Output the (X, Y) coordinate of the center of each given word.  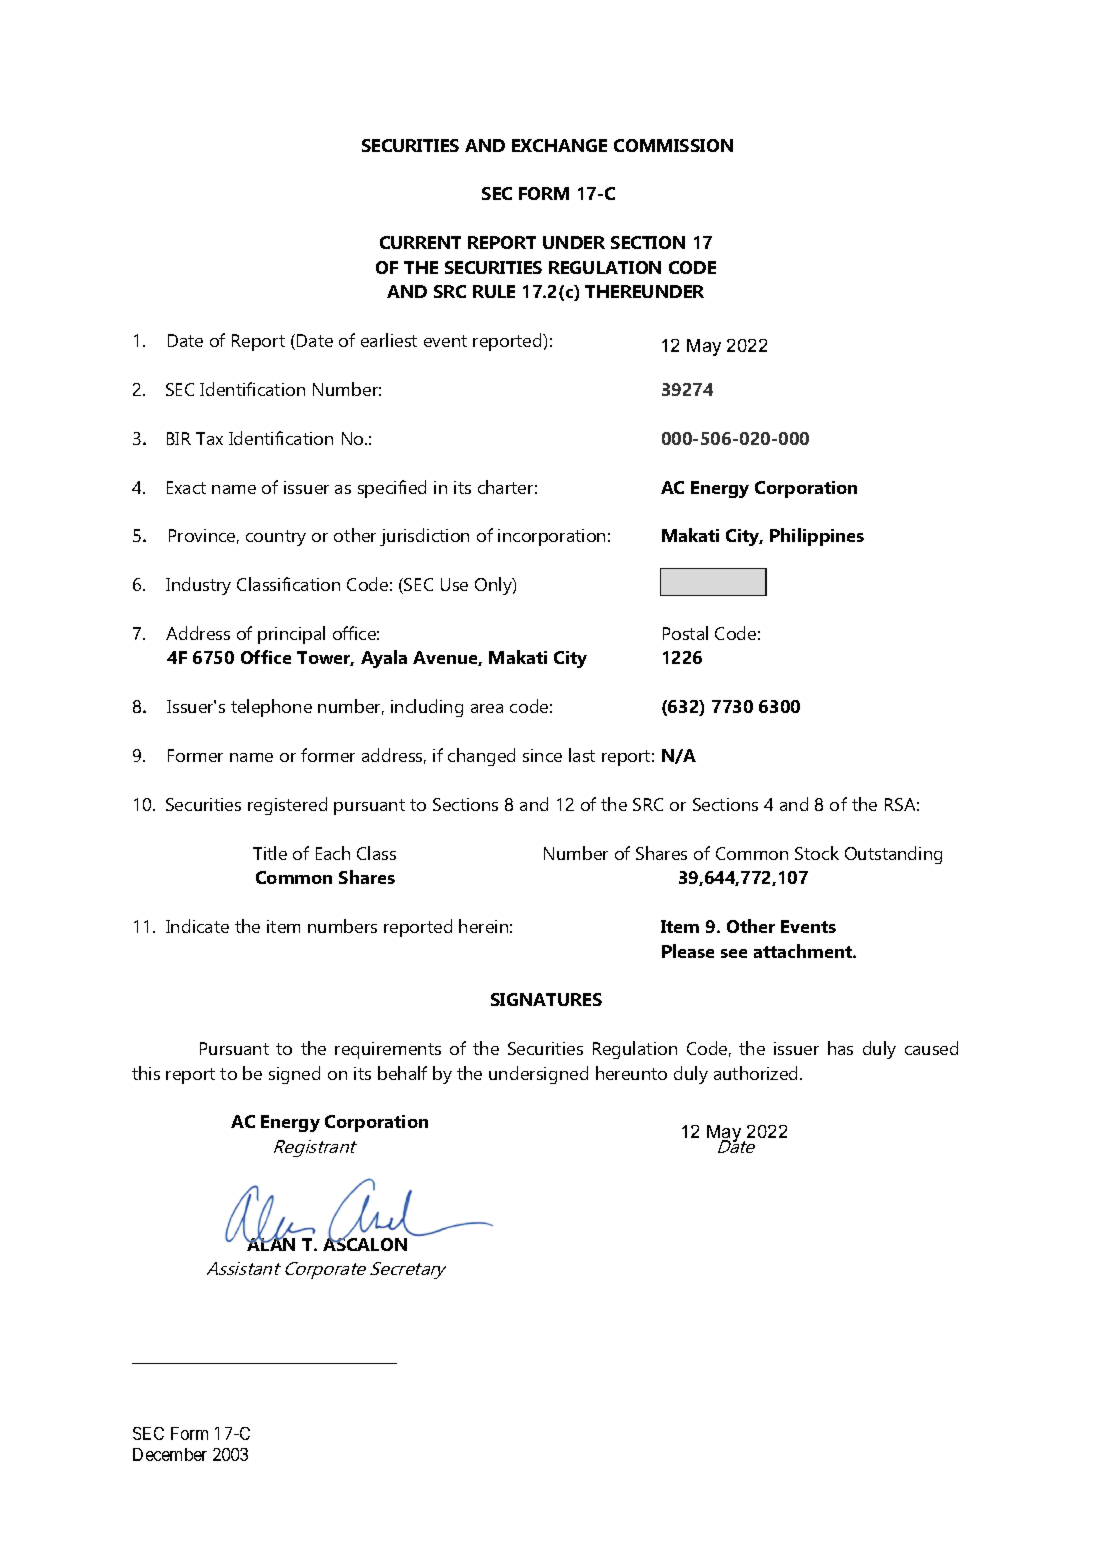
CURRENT (420, 242)
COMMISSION (673, 145)
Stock (817, 853)
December (170, 1454)
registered (287, 806)
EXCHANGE (559, 145)
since (542, 755)
